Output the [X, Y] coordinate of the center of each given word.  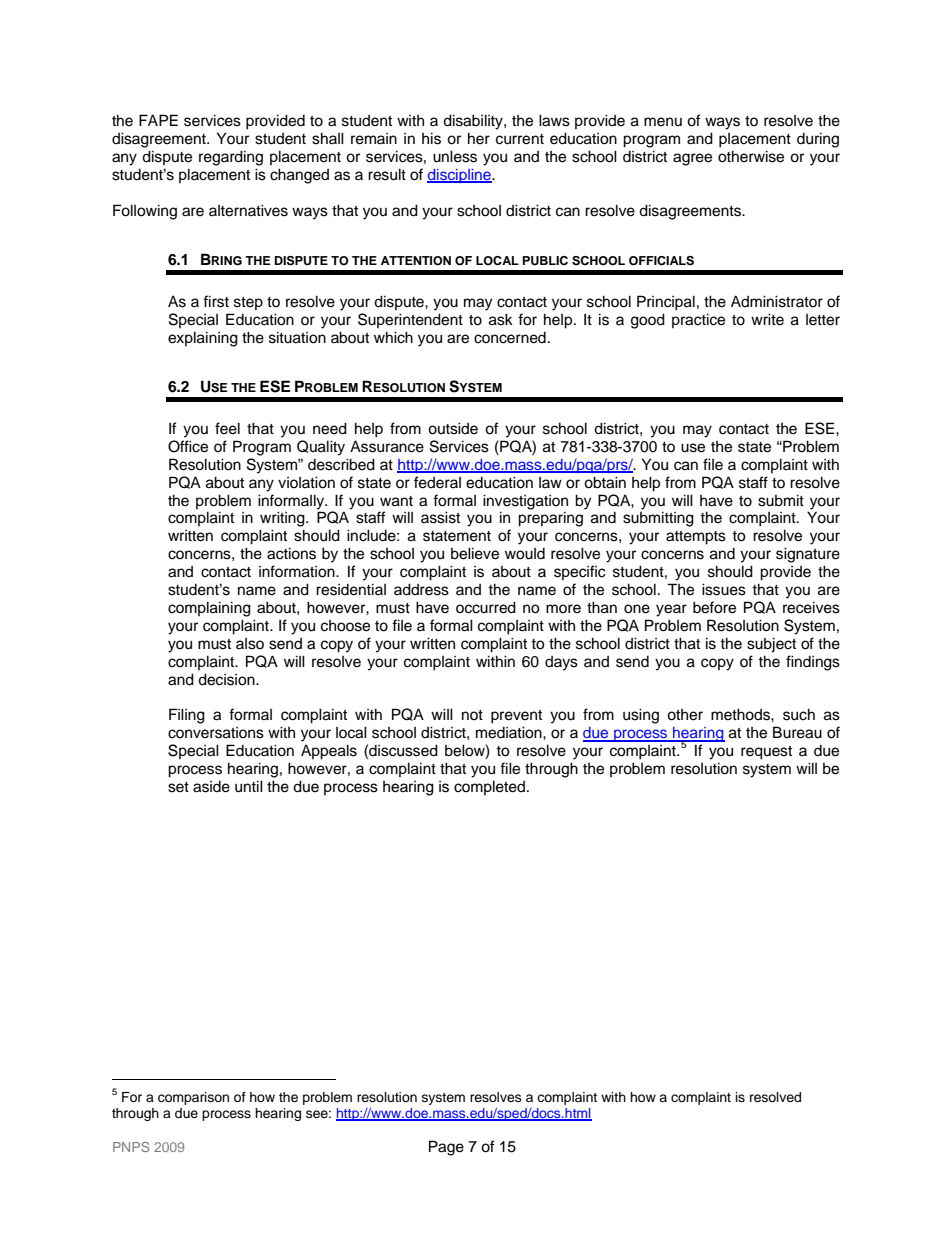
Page [446, 1148]
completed [491, 787]
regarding [231, 158]
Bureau [797, 732]
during [818, 140]
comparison [193, 1098]
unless [455, 156]
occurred [486, 607]
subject [771, 645]
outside [453, 428]
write [767, 319]
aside [211, 787]
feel [227, 428]
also [250, 644]
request [766, 753]
